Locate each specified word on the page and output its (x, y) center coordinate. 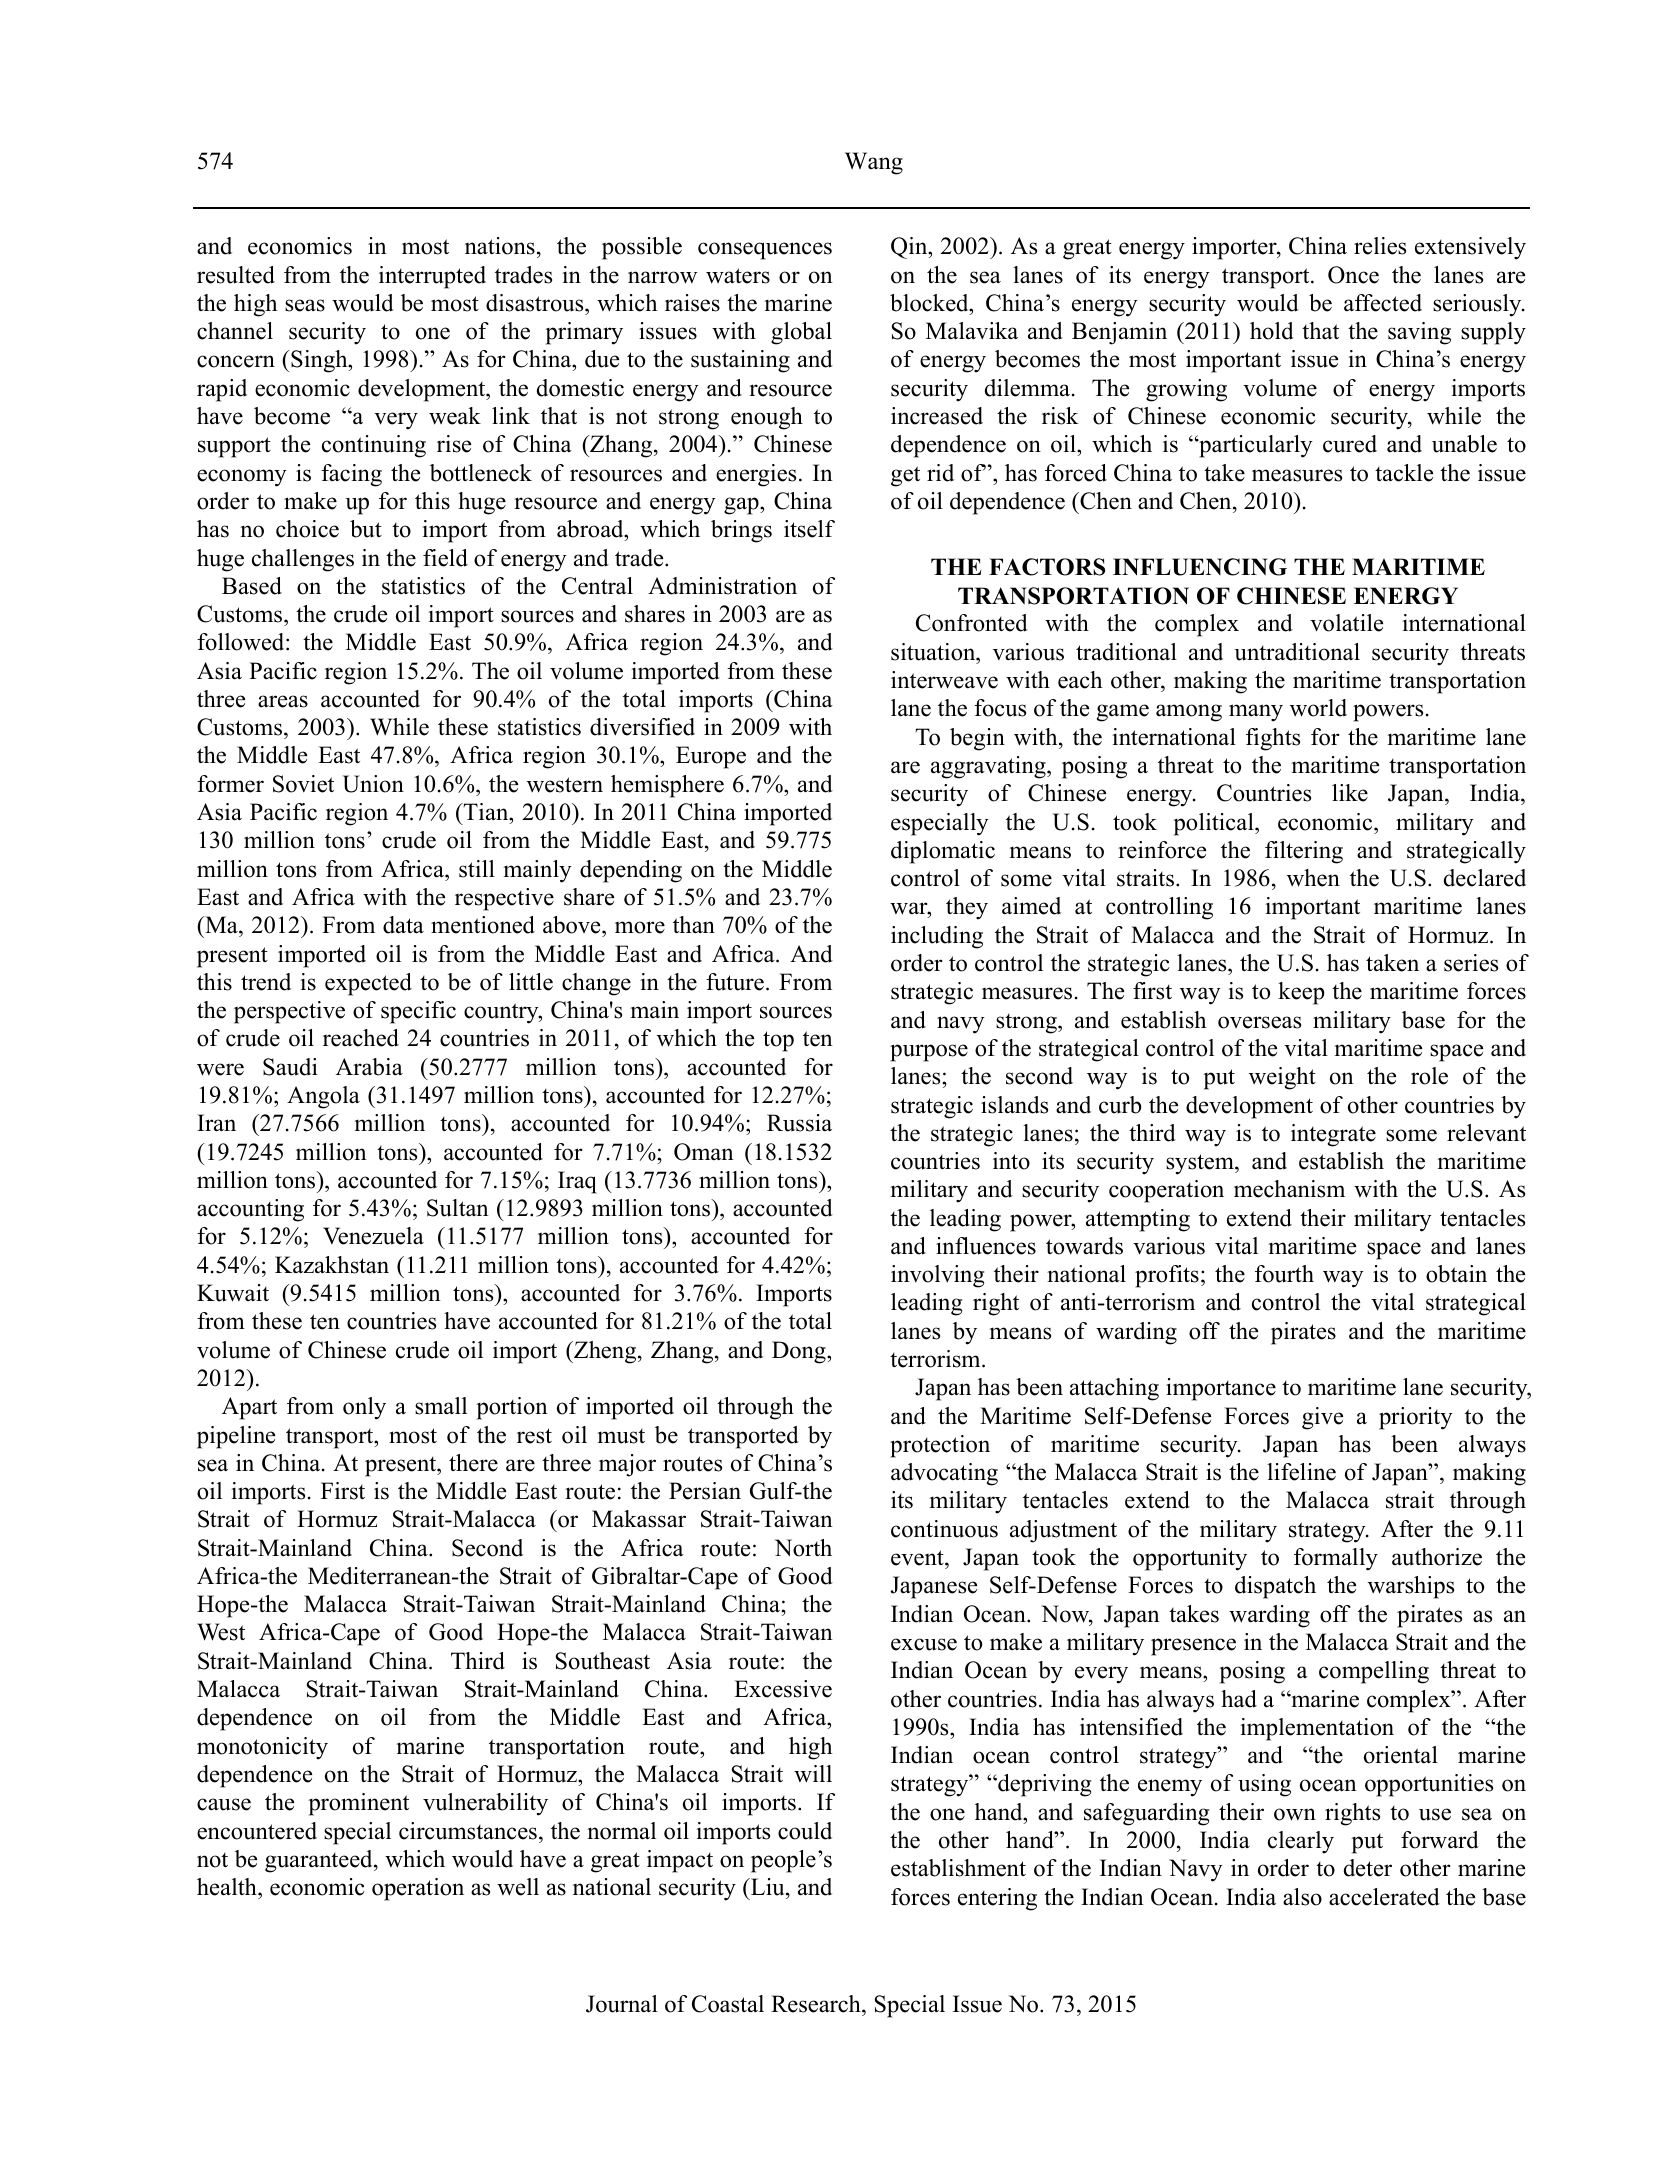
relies (1380, 246)
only (364, 1408)
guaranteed (320, 1861)
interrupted (432, 277)
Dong (800, 1352)
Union (373, 784)
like (1350, 793)
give (1322, 1418)
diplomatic (943, 852)
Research (817, 2004)
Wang (874, 163)
